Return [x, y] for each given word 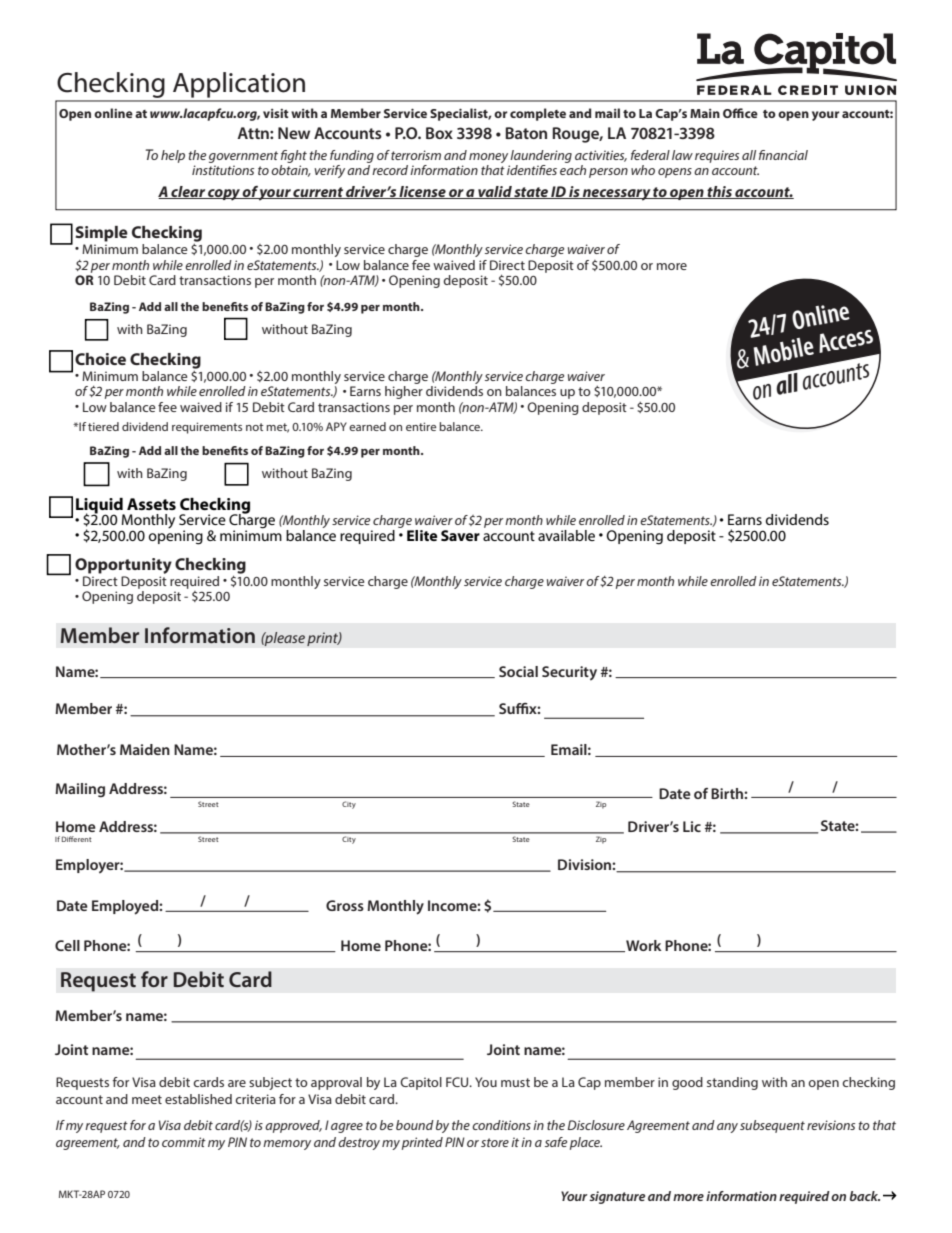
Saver [460, 535]
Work [643, 946]
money [488, 158]
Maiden [145, 749]
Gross [345, 905]
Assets [151, 504]
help [173, 156]
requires [717, 156]
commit [184, 1142]
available [566, 535]
